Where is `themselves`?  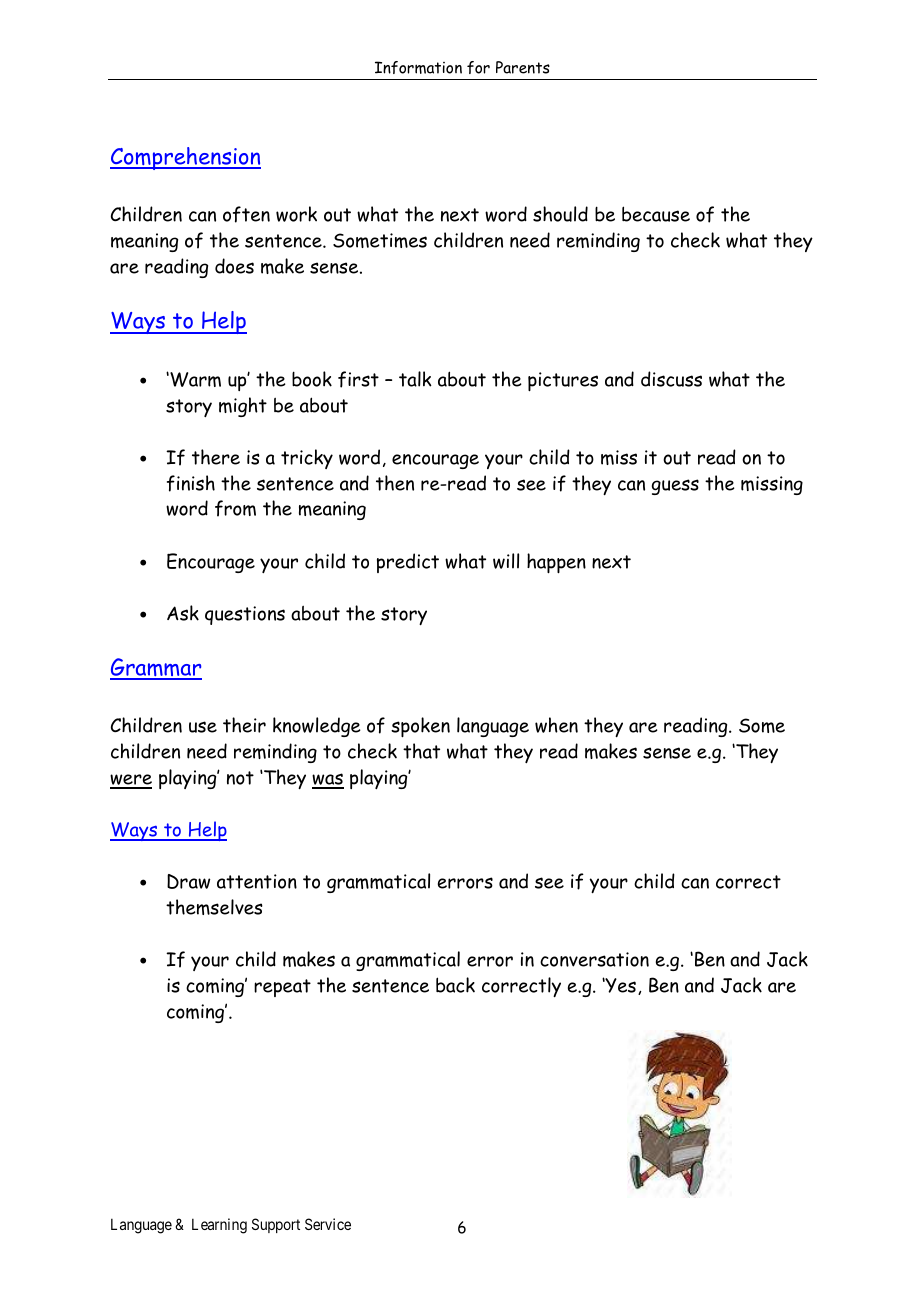 themselves is located at coordinates (214, 907).
